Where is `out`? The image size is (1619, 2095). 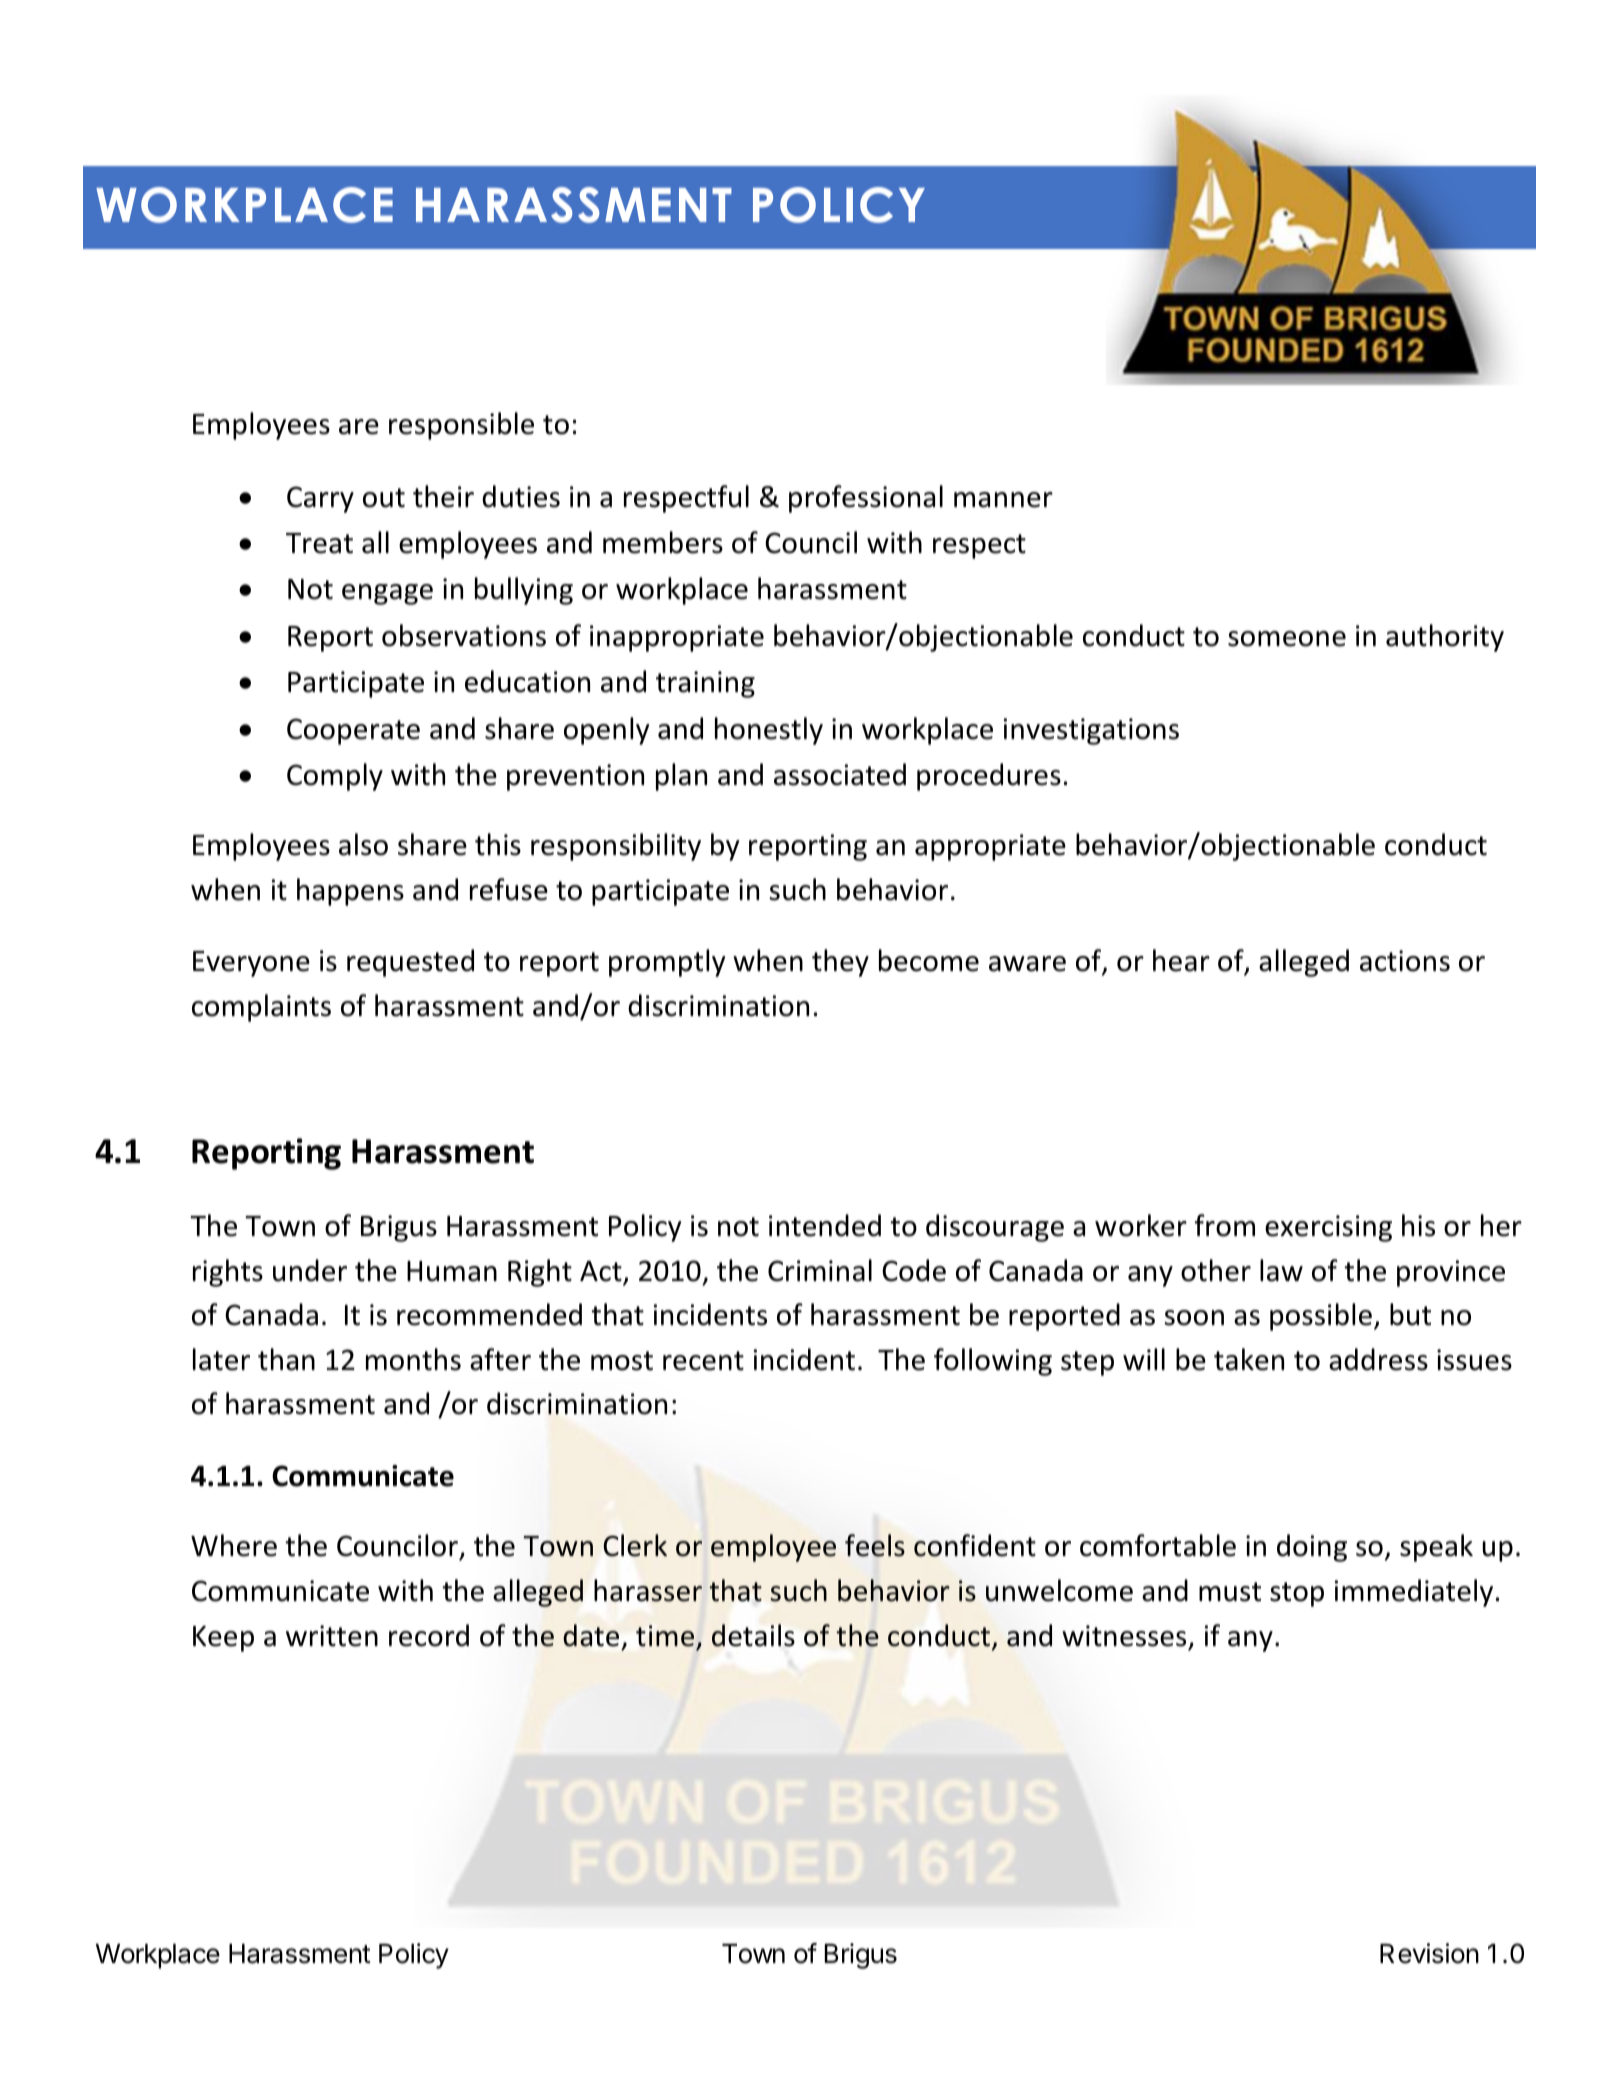
out is located at coordinates (384, 498).
